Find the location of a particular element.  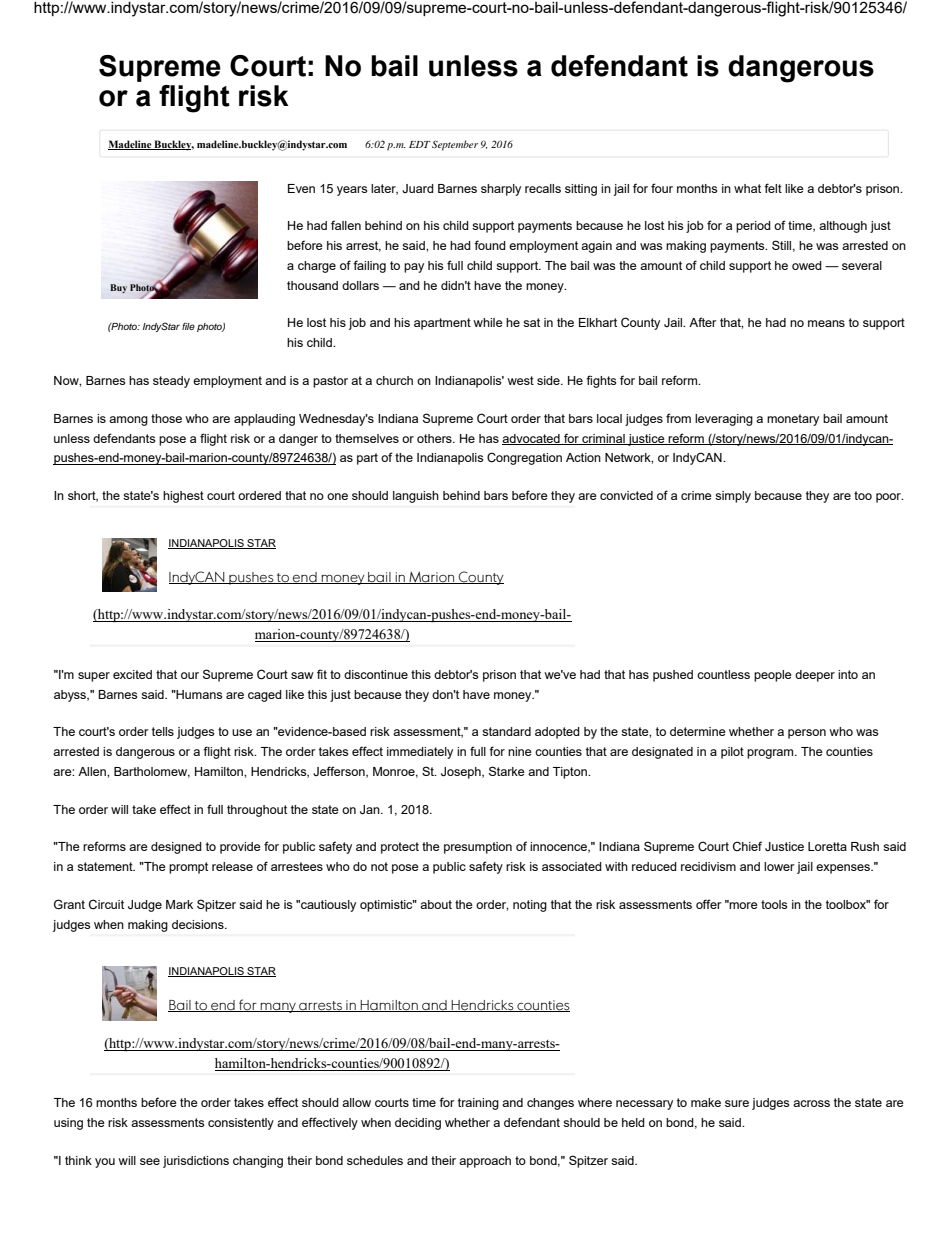

training is located at coordinates (478, 1104).
